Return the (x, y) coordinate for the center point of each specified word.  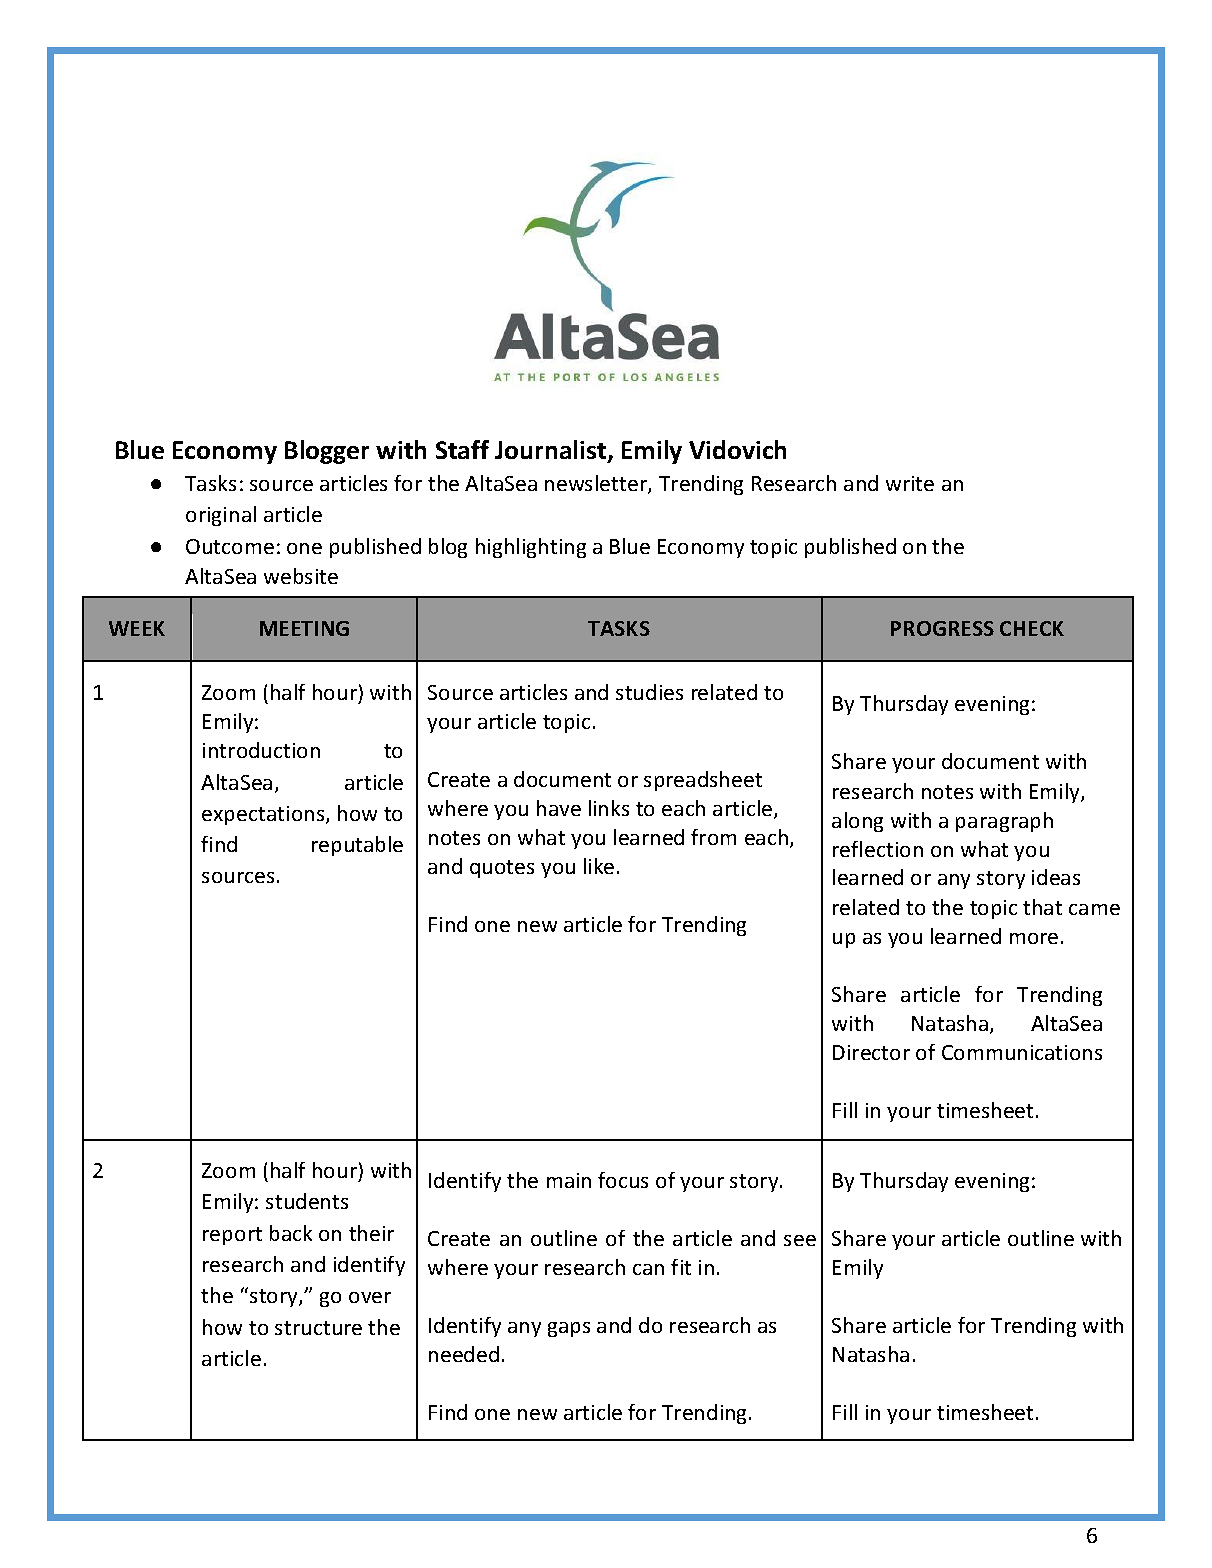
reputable (357, 846)
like (599, 866)
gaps (569, 1329)
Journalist (552, 451)
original (221, 516)
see (800, 1240)
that (1042, 907)
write (910, 483)
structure (318, 1328)
